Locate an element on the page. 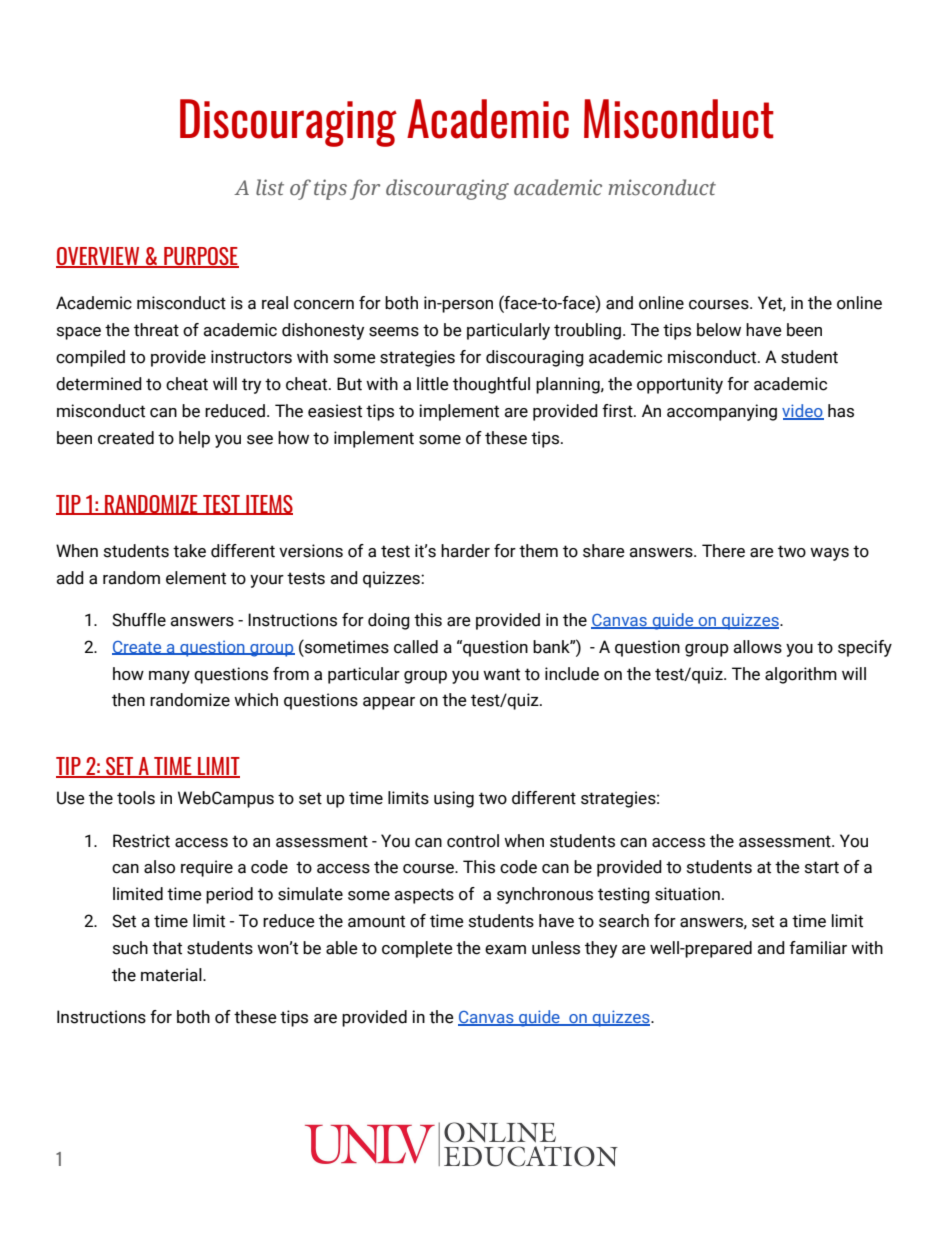 The image size is (952, 1233). help is located at coordinates (194, 439).
